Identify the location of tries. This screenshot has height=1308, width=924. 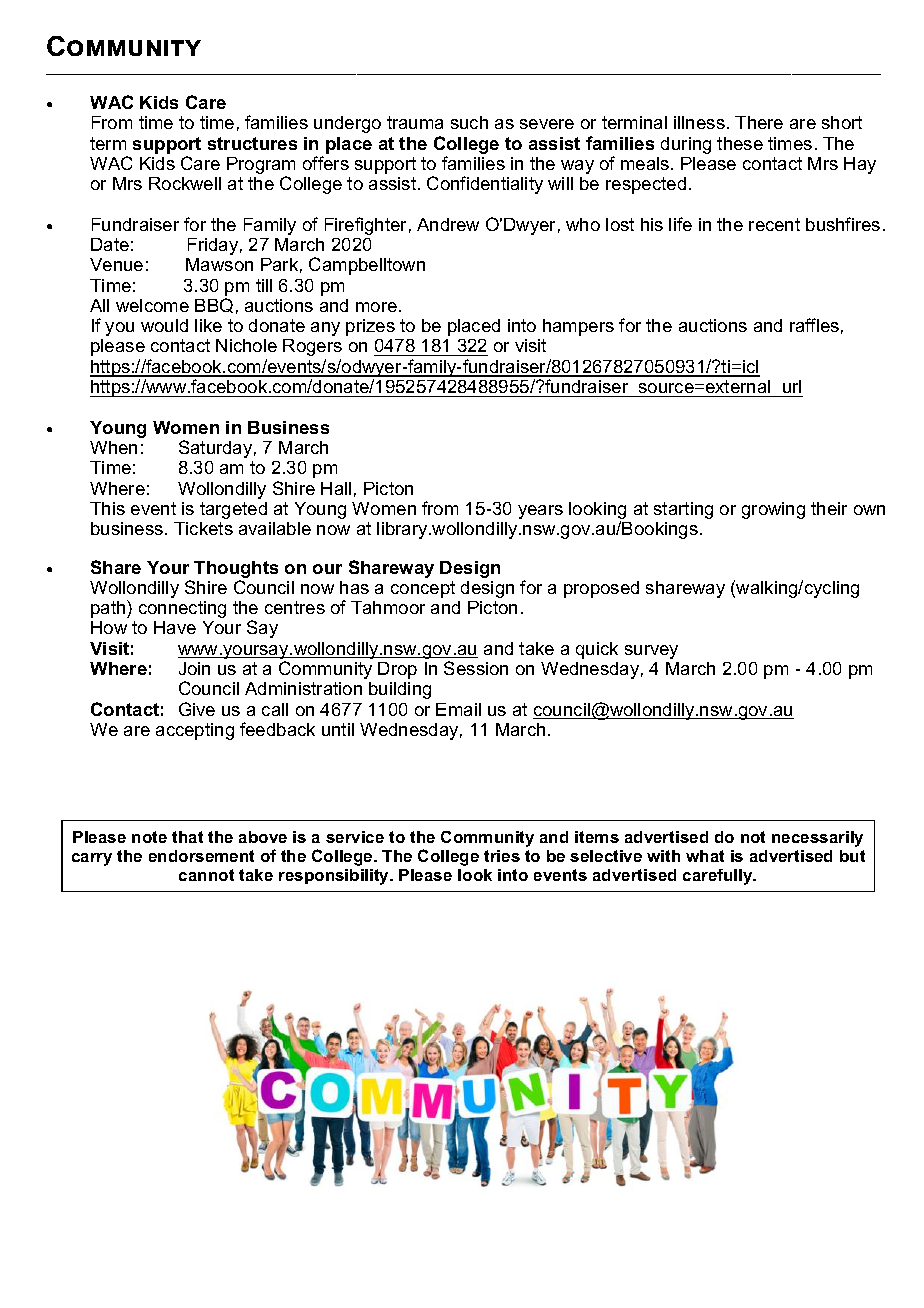
(502, 856).
